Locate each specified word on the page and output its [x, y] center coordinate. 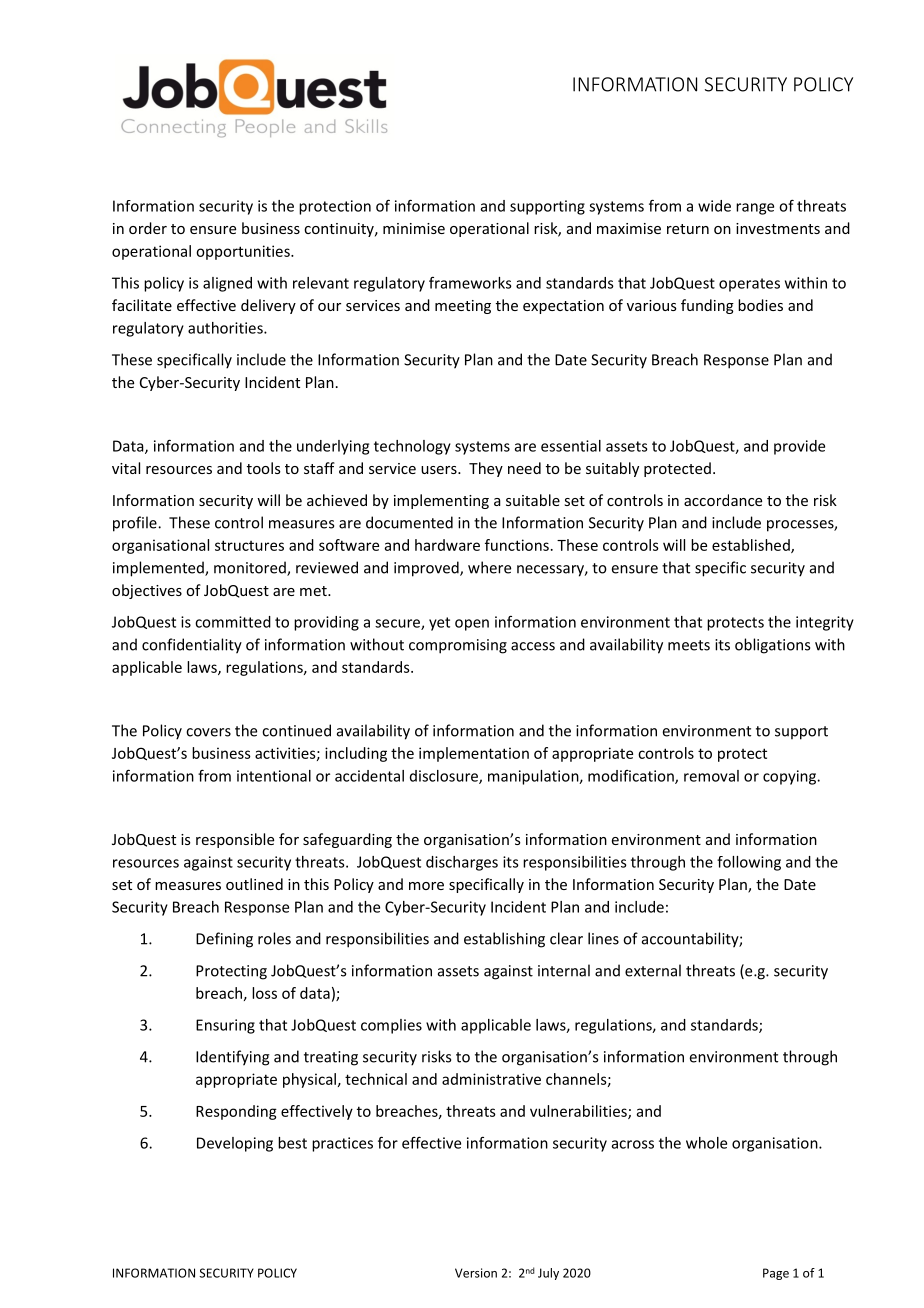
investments [778, 228]
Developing [235, 1144]
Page [776, 1274]
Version [476, 1273]
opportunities [244, 252]
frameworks [470, 283]
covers [208, 732]
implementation [474, 754]
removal [711, 776]
